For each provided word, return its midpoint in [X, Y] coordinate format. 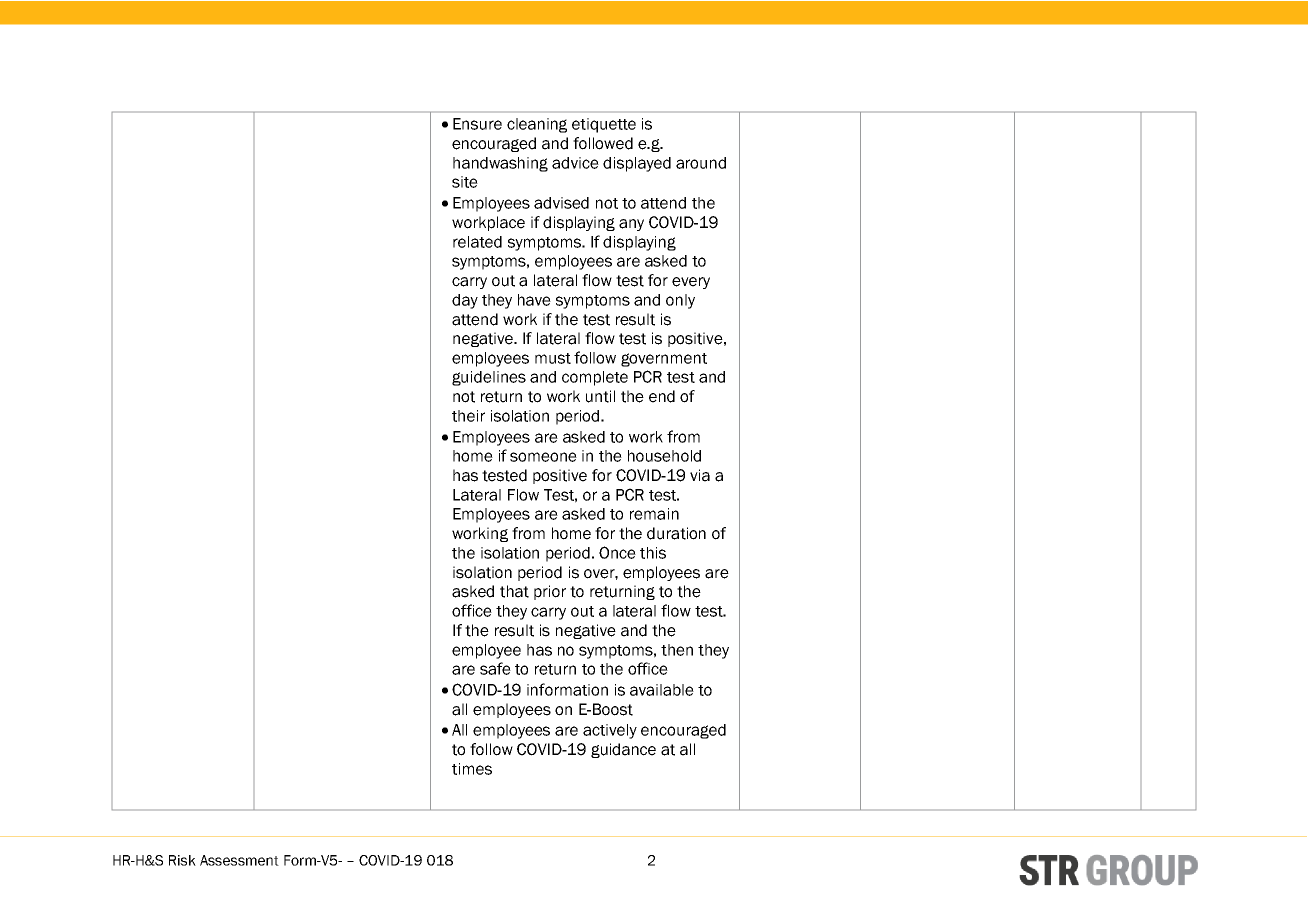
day [465, 301]
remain [654, 514]
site [465, 182]
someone [543, 457]
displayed [637, 164]
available [662, 690]
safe [495, 668]
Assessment [239, 860]
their [468, 416]
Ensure [477, 124]
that [514, 591]
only [680, 301]
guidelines [489, 378]
